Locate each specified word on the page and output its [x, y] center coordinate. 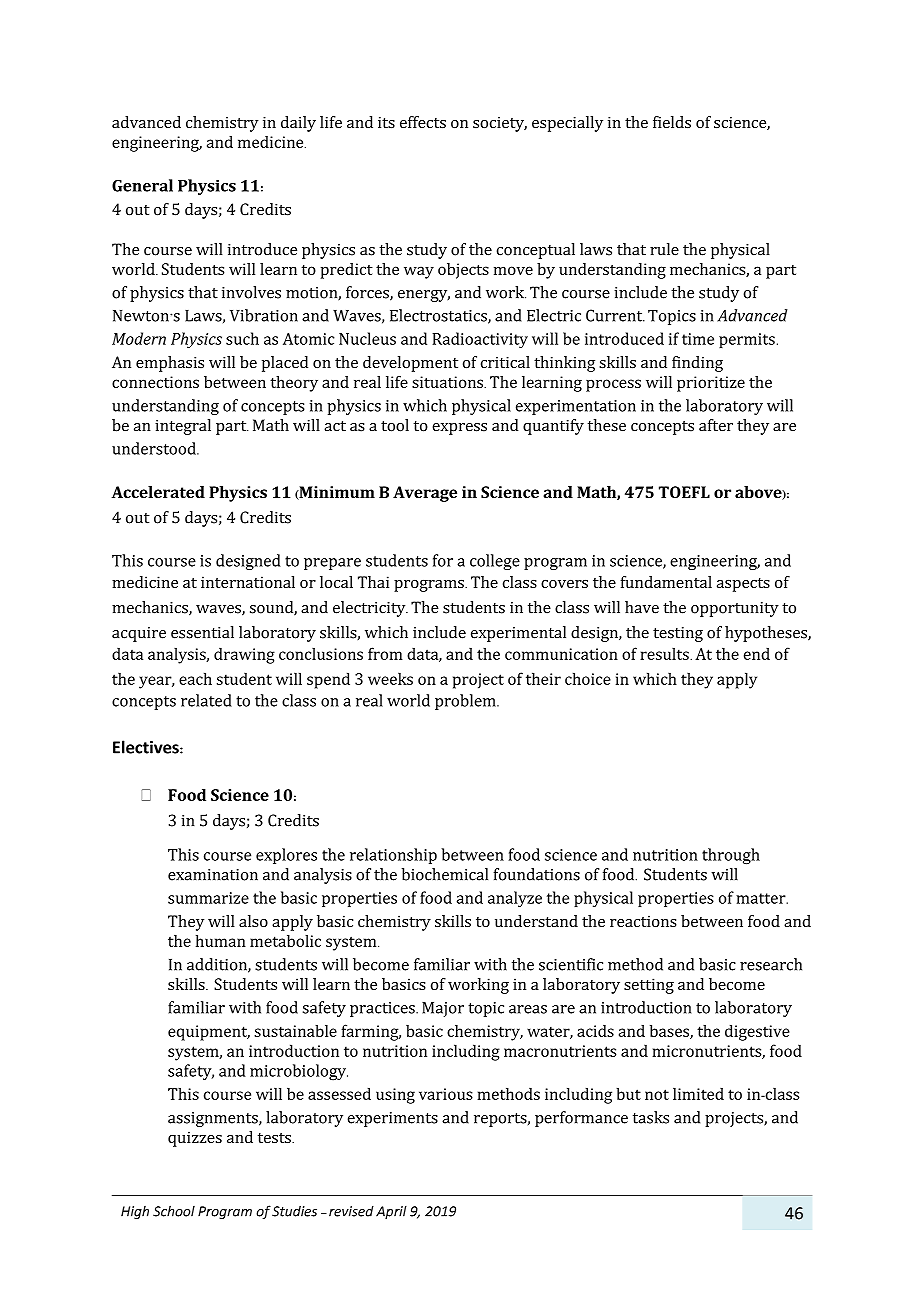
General [142, 185]
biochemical [445, 874]
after [716, 425]
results [665, 653]
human [221, 940]
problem [466, 702]
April [391, 1212]
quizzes [195, 1139]
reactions [643, 921]
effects [423, 122]
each [195, 678]
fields [672, 122]
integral [183, 427]
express [459, 429]
